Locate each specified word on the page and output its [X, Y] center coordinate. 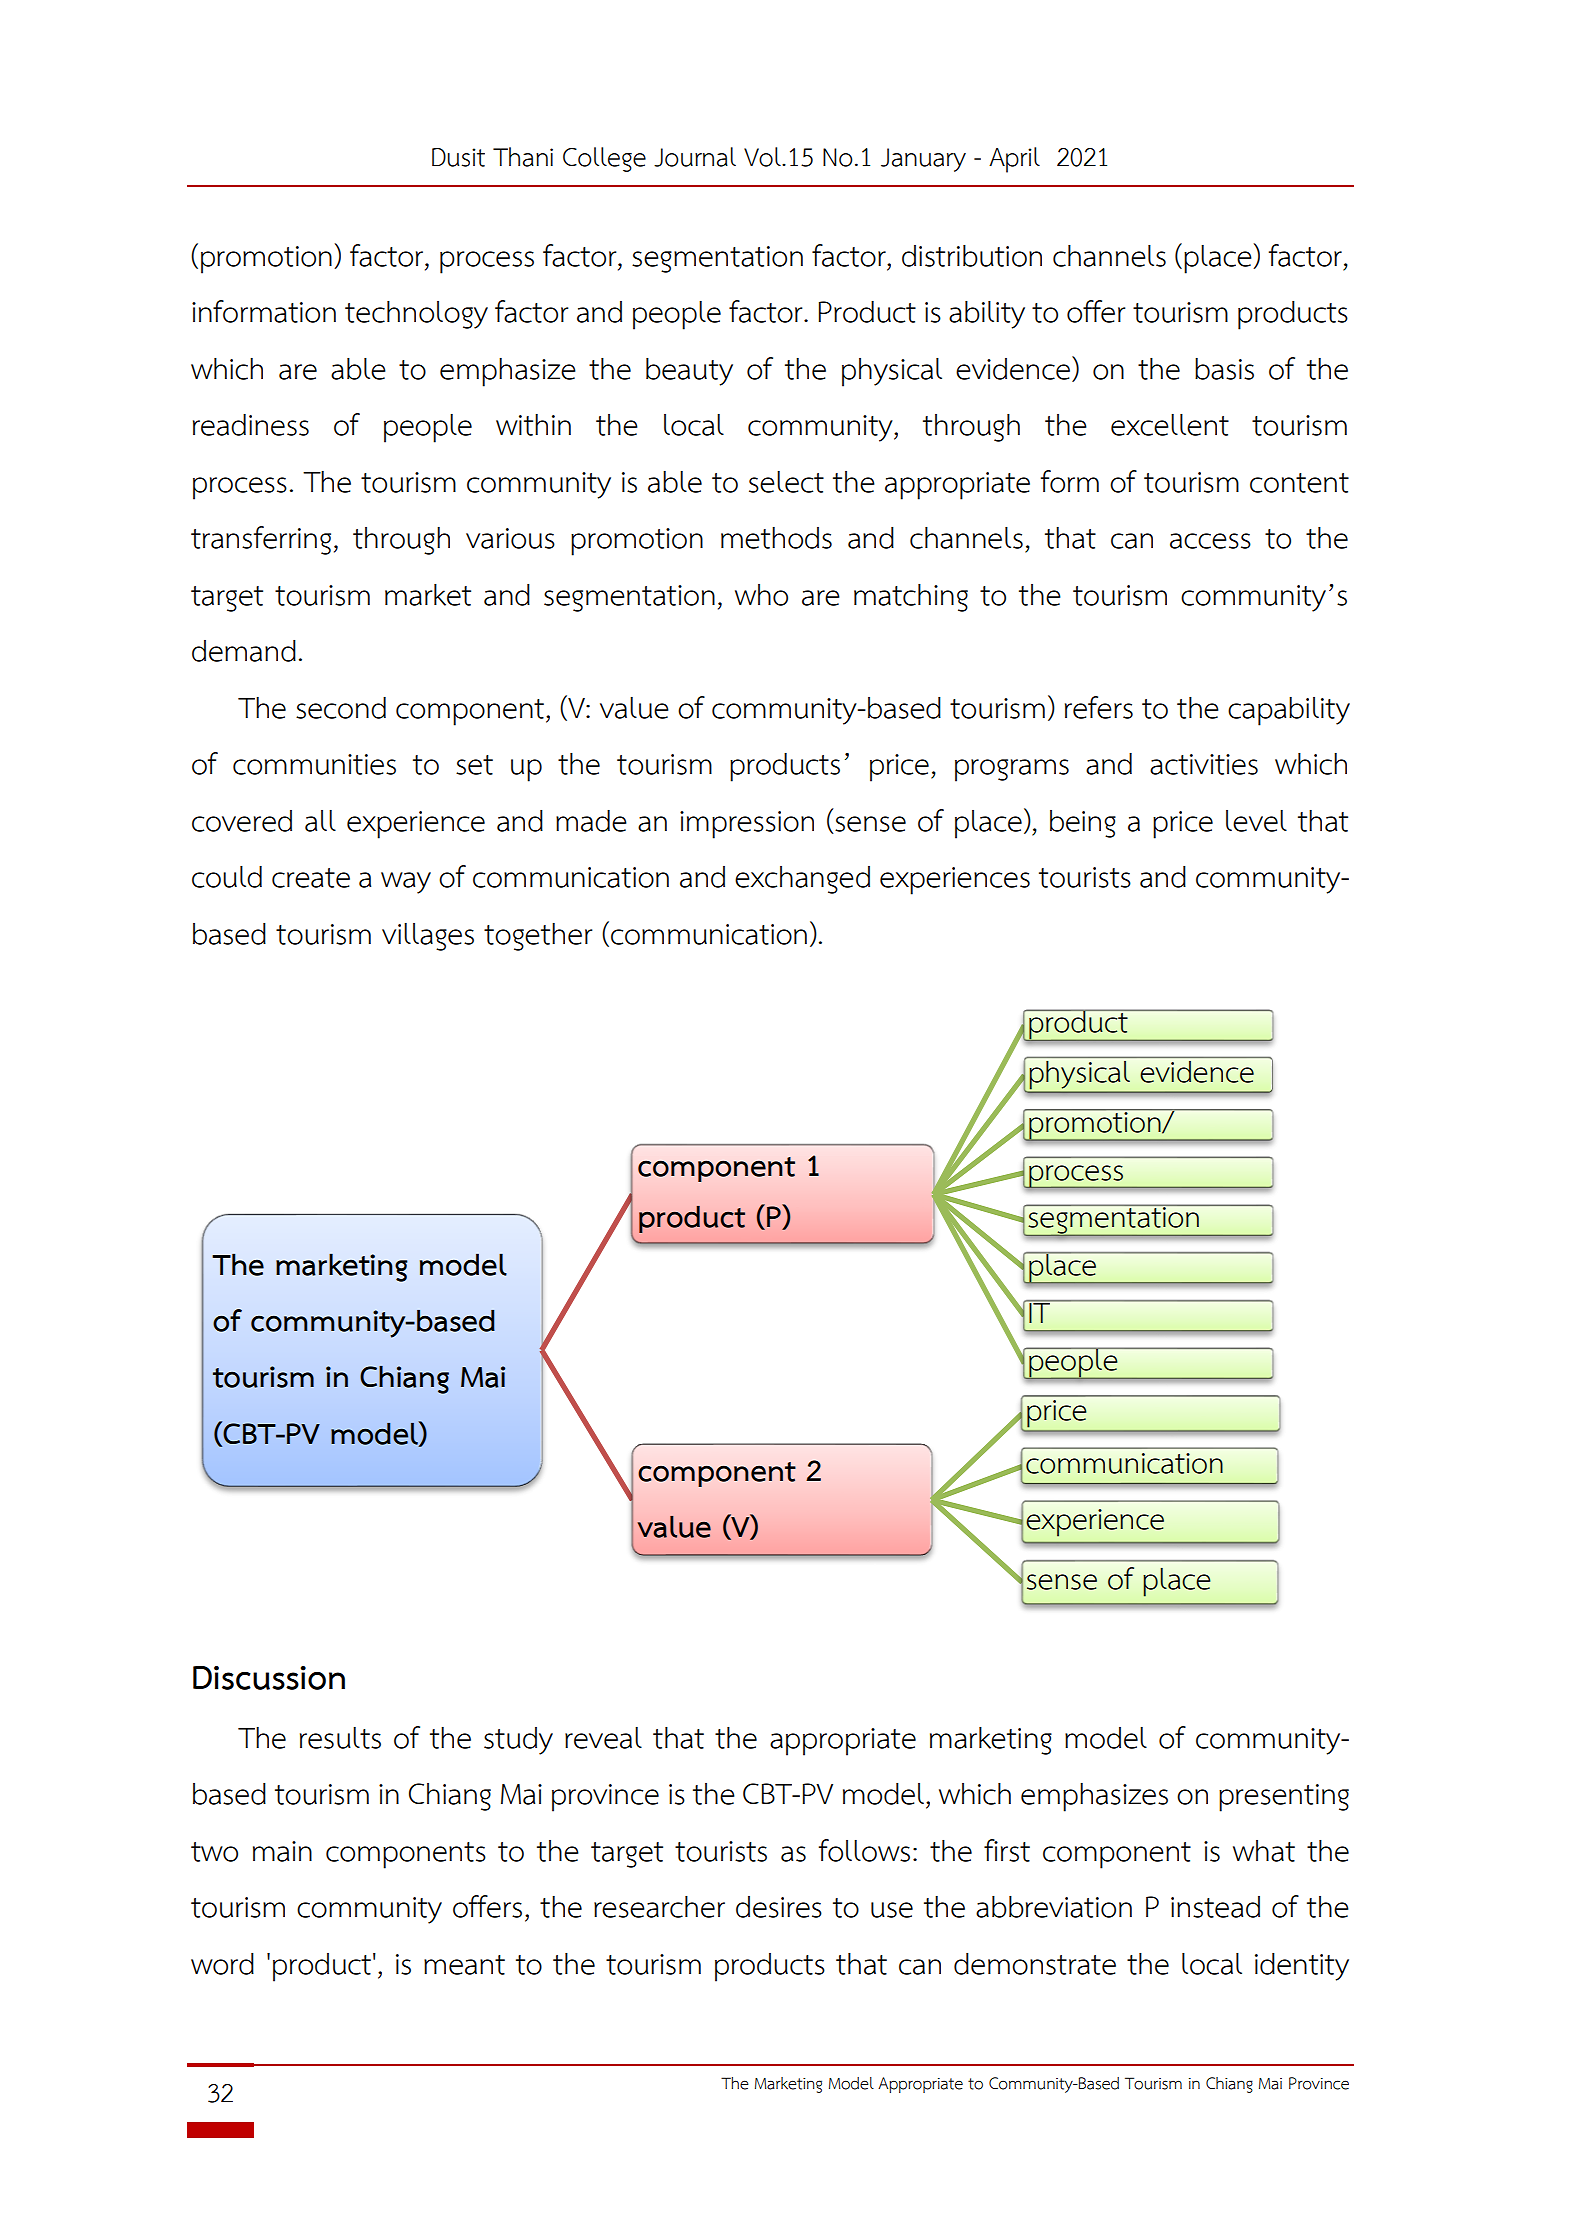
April [1014, 160]
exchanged [802, 880]
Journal [695, 157]
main [282, 1851]
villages [428, 937]
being [1083, 824]
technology [416, 314]
